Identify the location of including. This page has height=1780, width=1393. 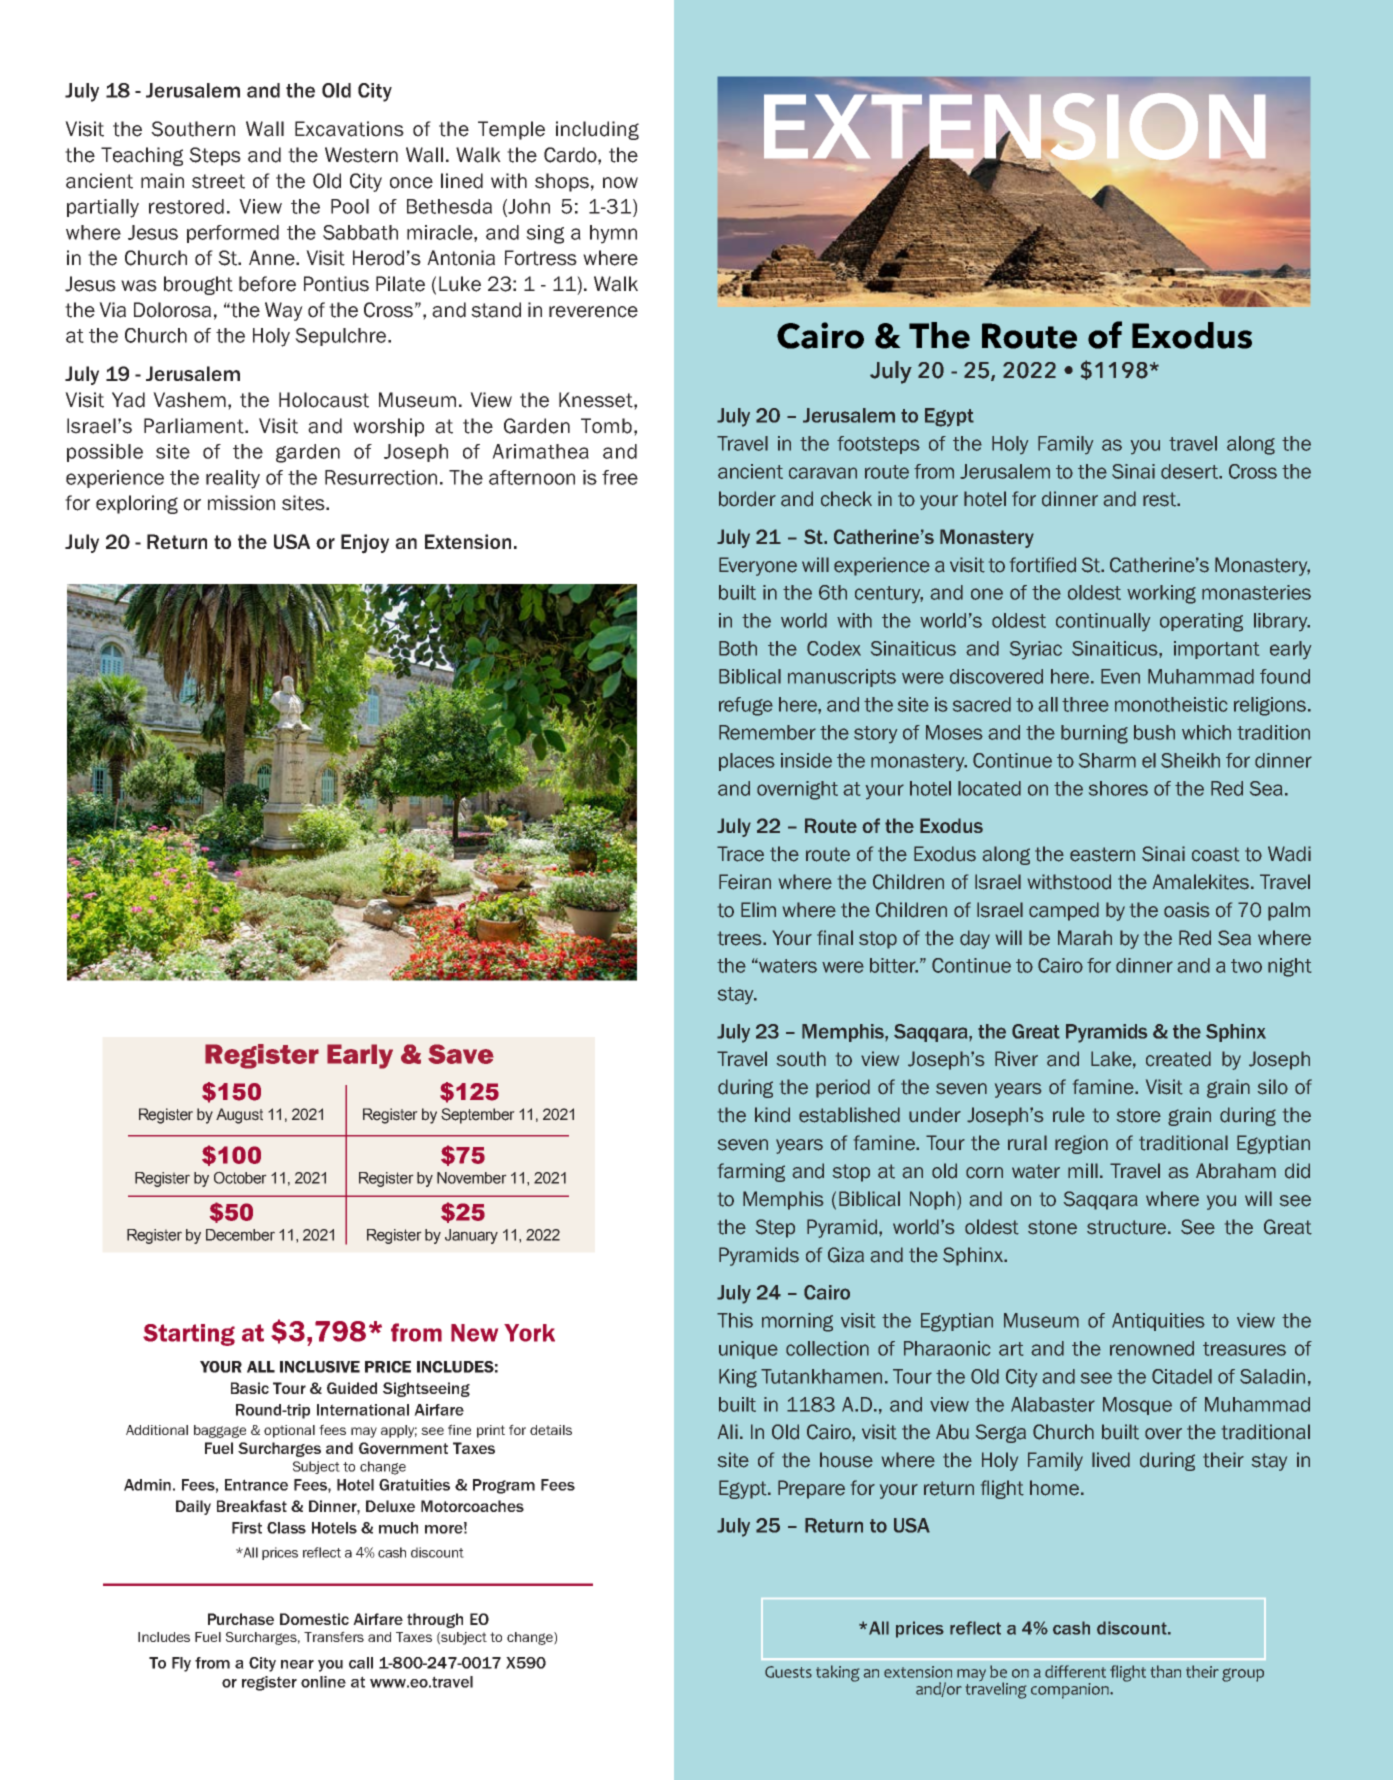
(597, 130).
